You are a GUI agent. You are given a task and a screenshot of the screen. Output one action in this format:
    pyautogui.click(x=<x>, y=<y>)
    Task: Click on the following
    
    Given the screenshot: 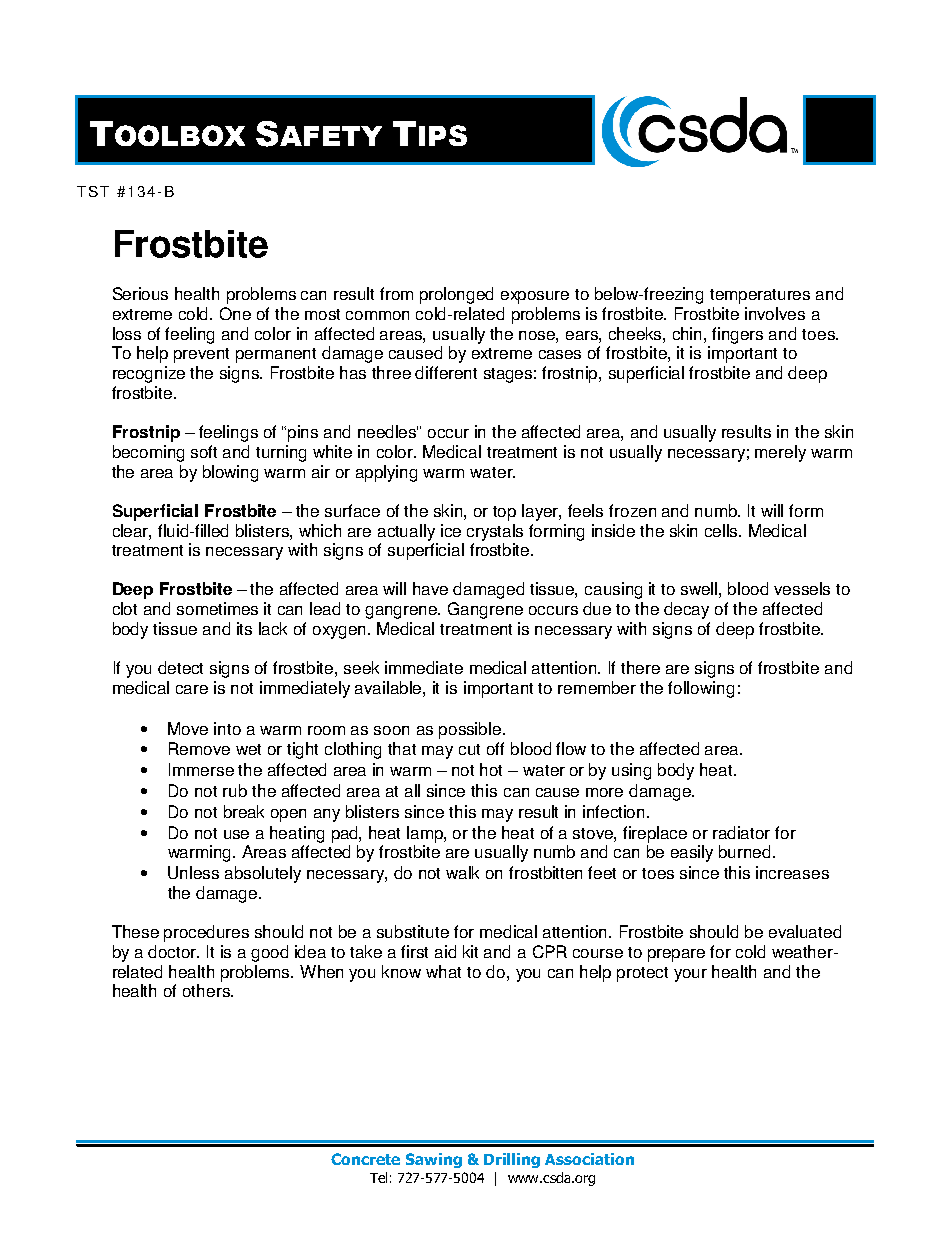 What is the action you would take?
    pyautogui.click(x=701, y=689)
